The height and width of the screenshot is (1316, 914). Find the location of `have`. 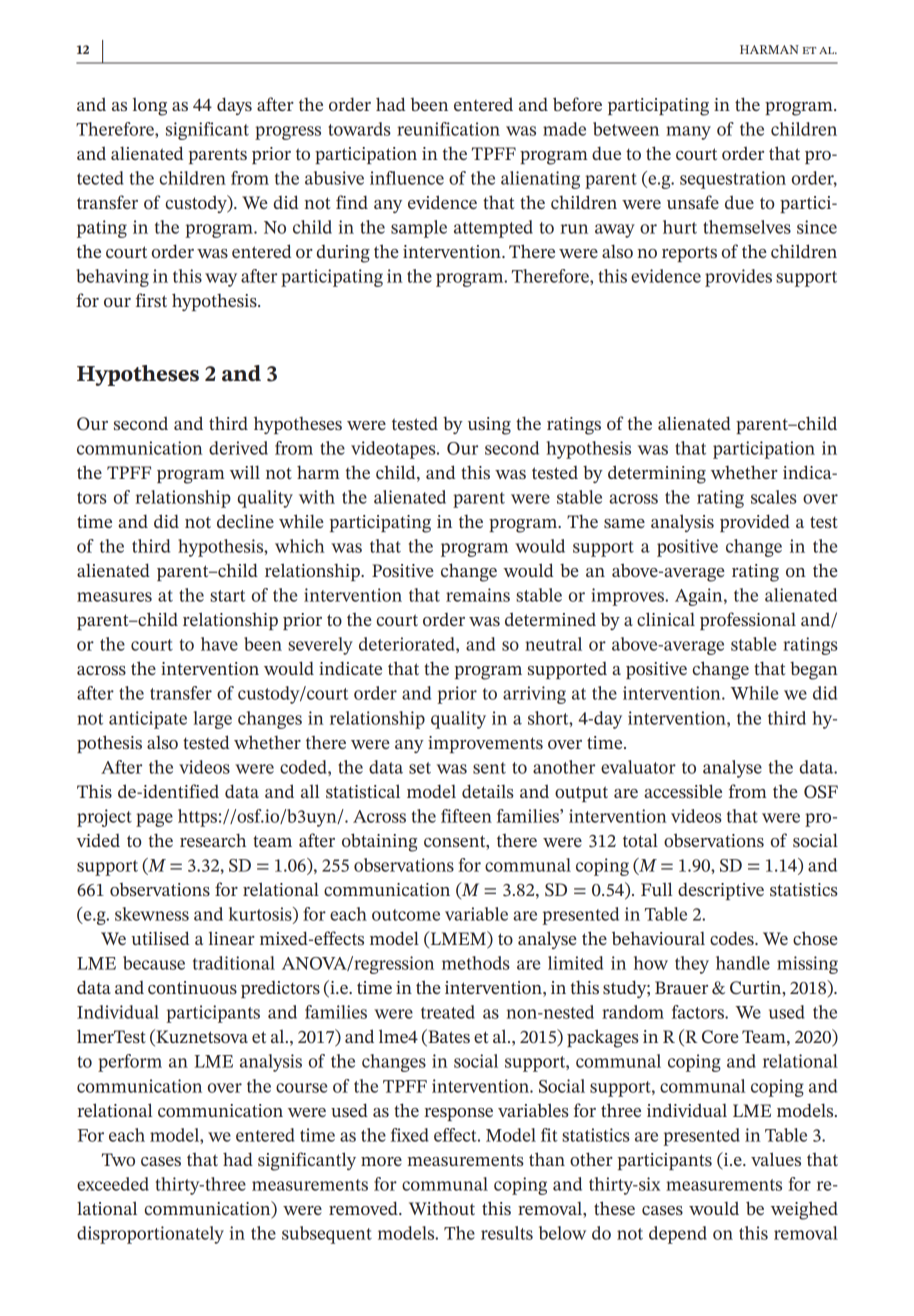

have is located at coordinates (219, 644).
